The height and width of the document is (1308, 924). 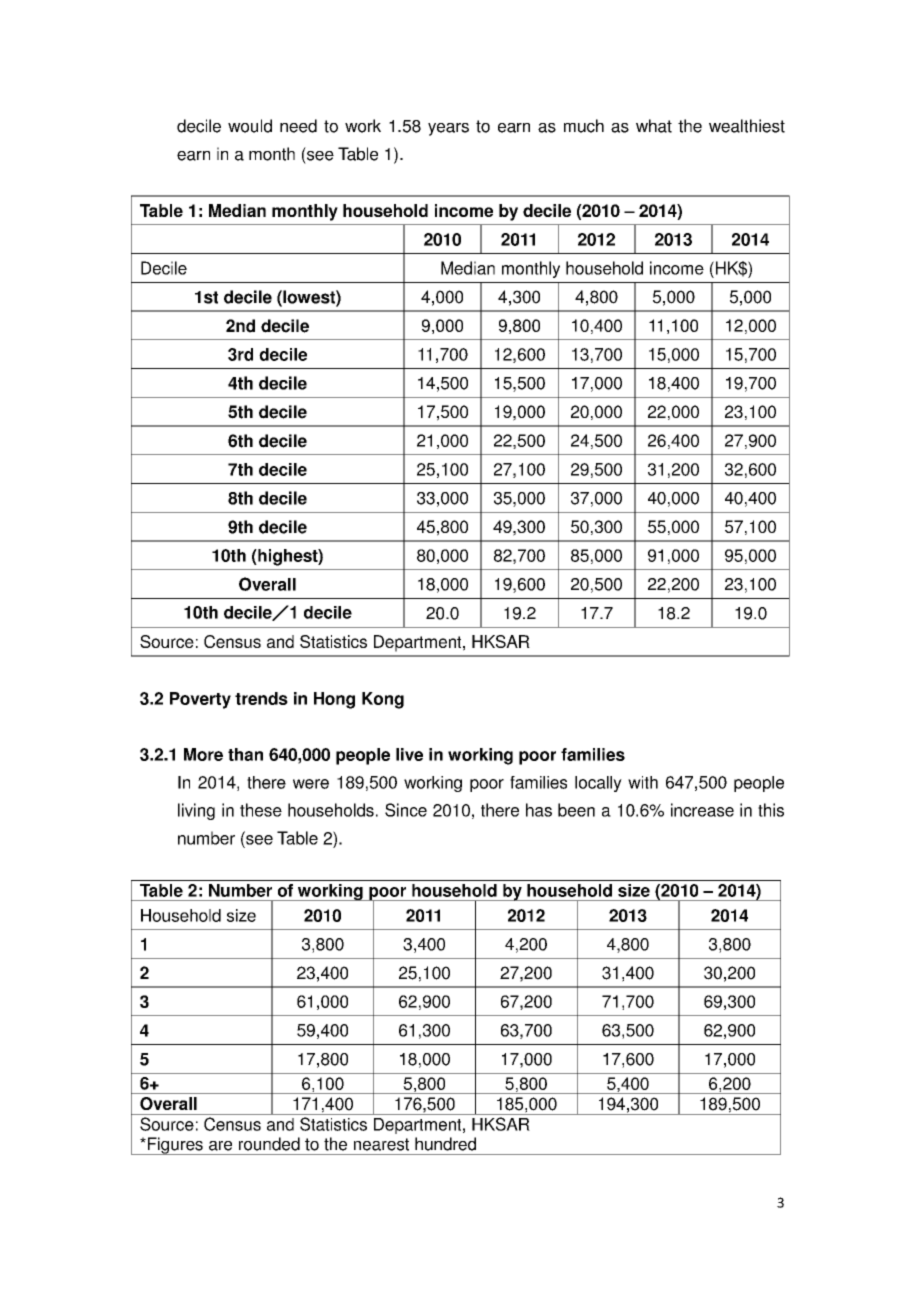 I want to click on years, so click(x=448, y=129).
